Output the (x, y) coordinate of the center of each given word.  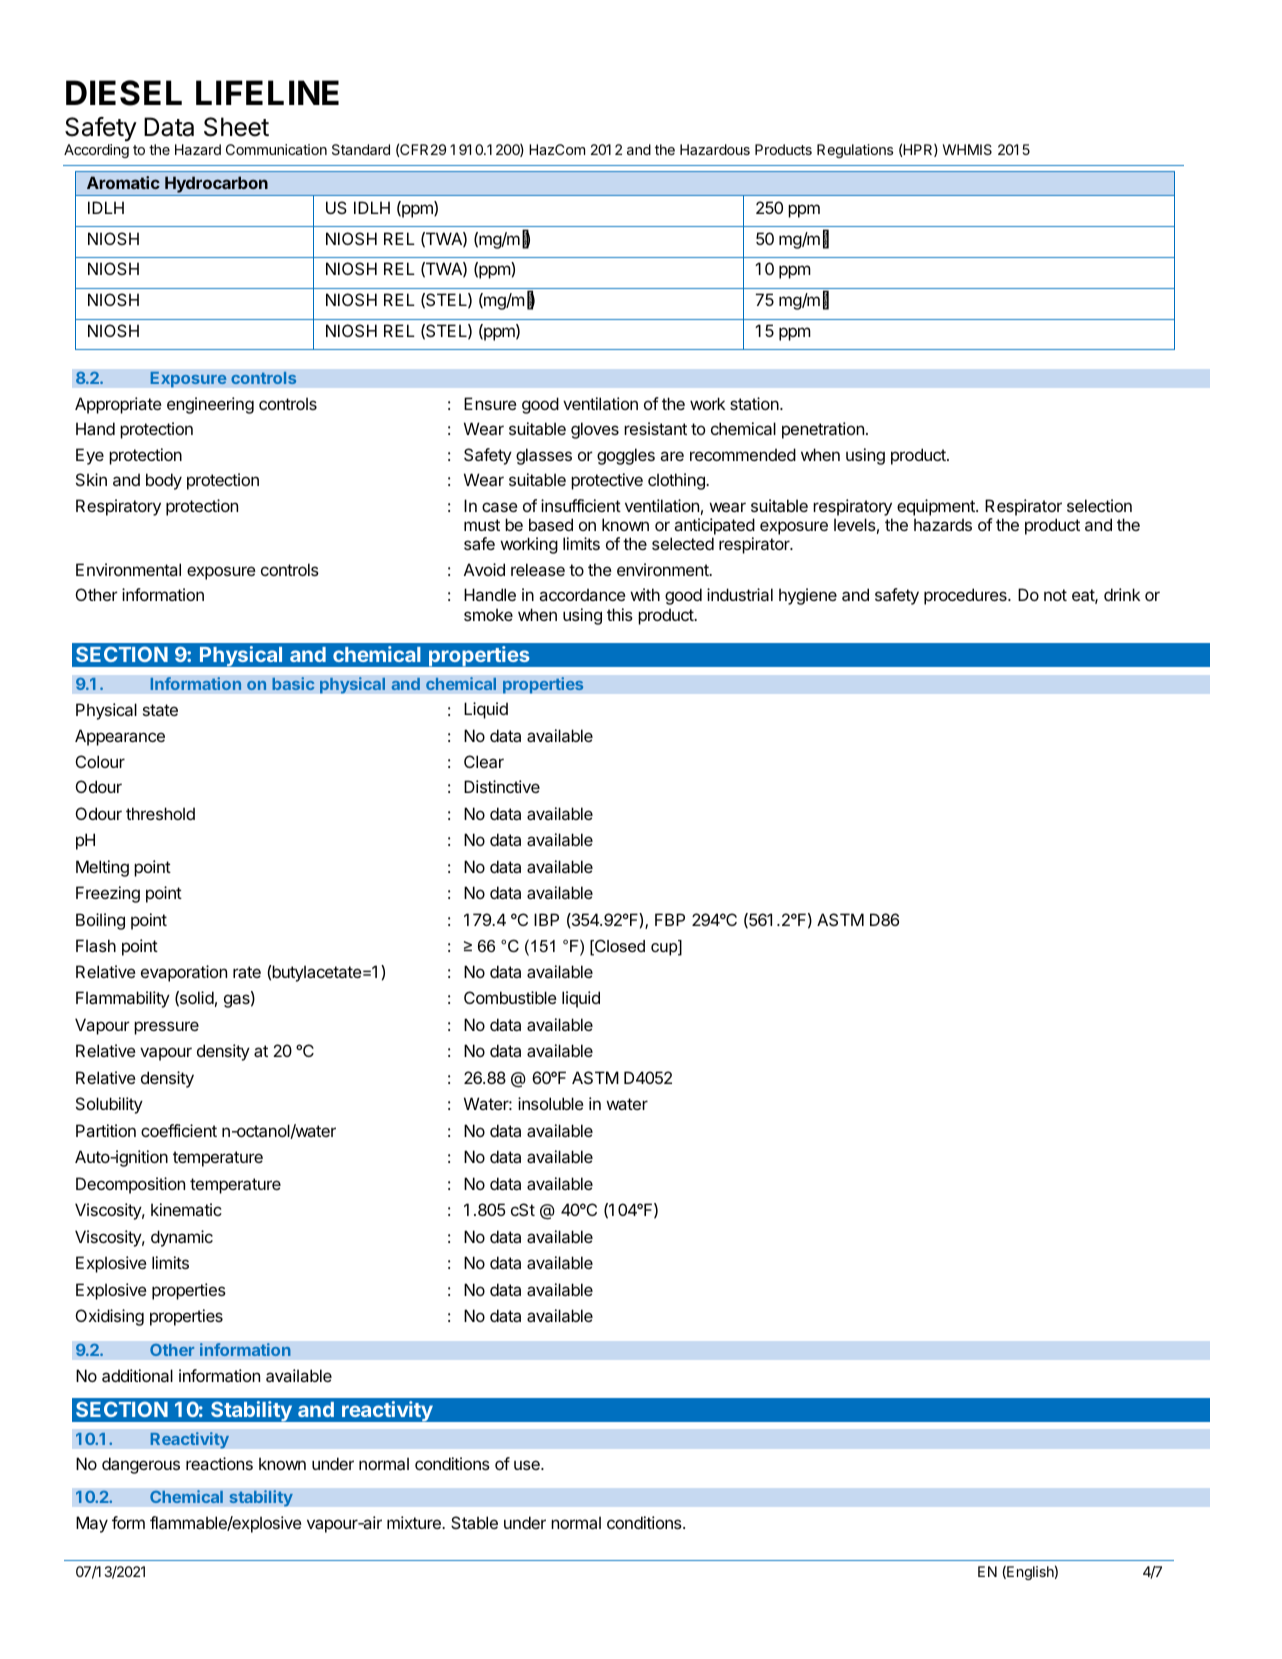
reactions (219, 1463)
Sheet (236, 127)
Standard (361, 149)
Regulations (855, 151)
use (528, 1465)
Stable (474, 1522)
